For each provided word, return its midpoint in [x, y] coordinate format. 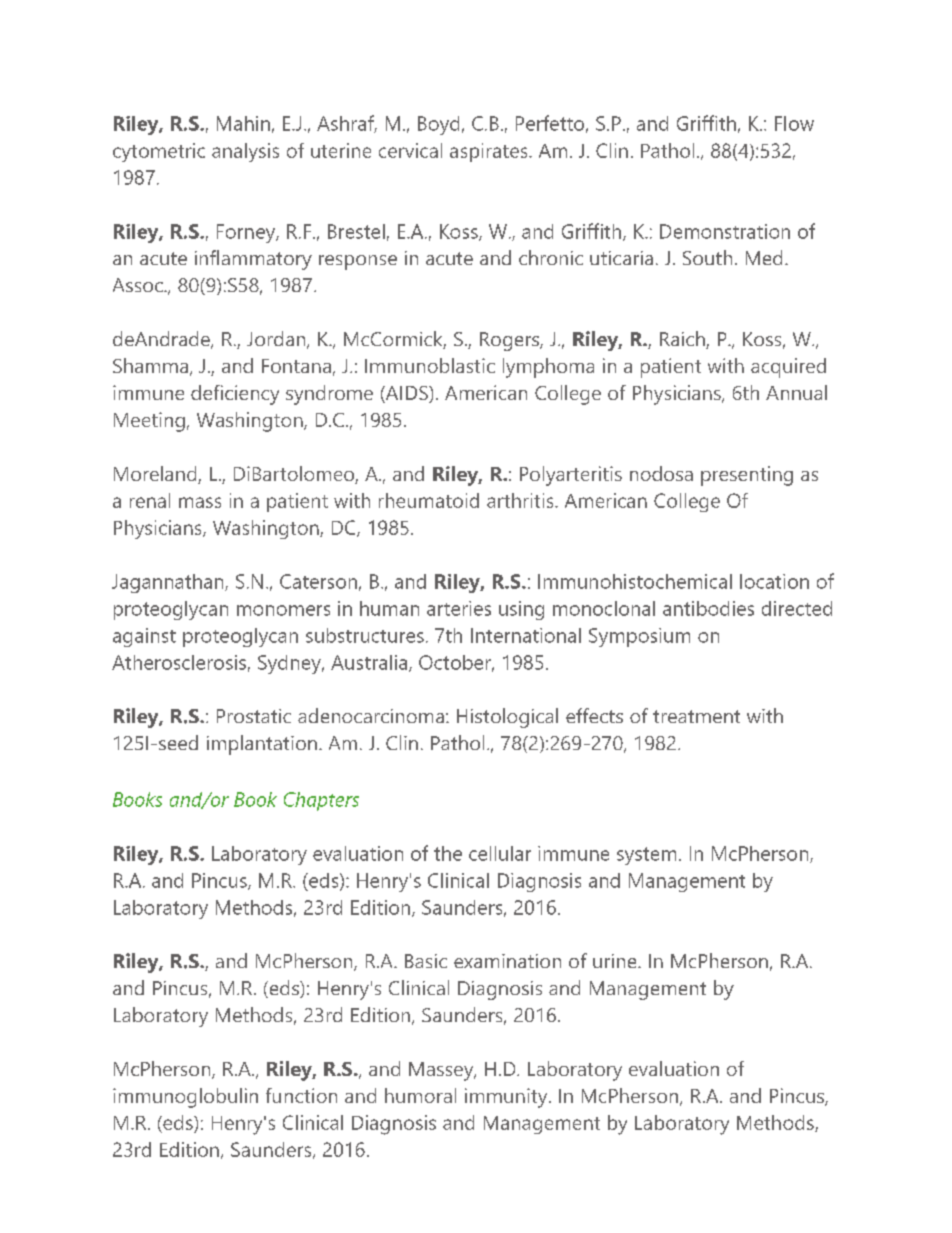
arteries [459, 608]
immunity [507, 1098]
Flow [794, 123]
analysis [245, 152]
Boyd [438, 125]
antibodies [708, 608]
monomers [283, 610]
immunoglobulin [185, 1098]
